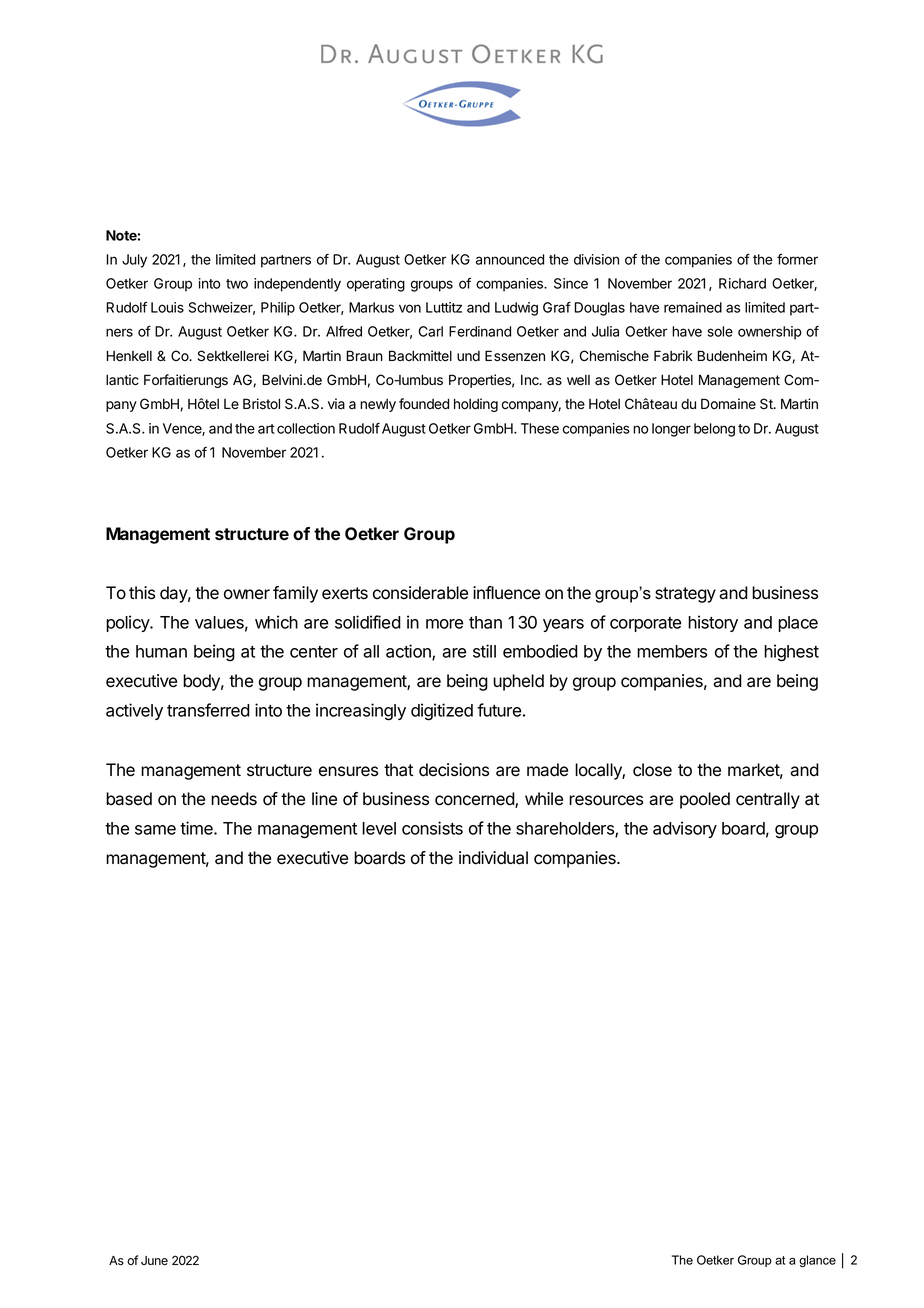 This page has height=1308, width=924. What do you see at coordinates (742, 283) in the page?
I see `Richard` at bounding box center [742, 283].
